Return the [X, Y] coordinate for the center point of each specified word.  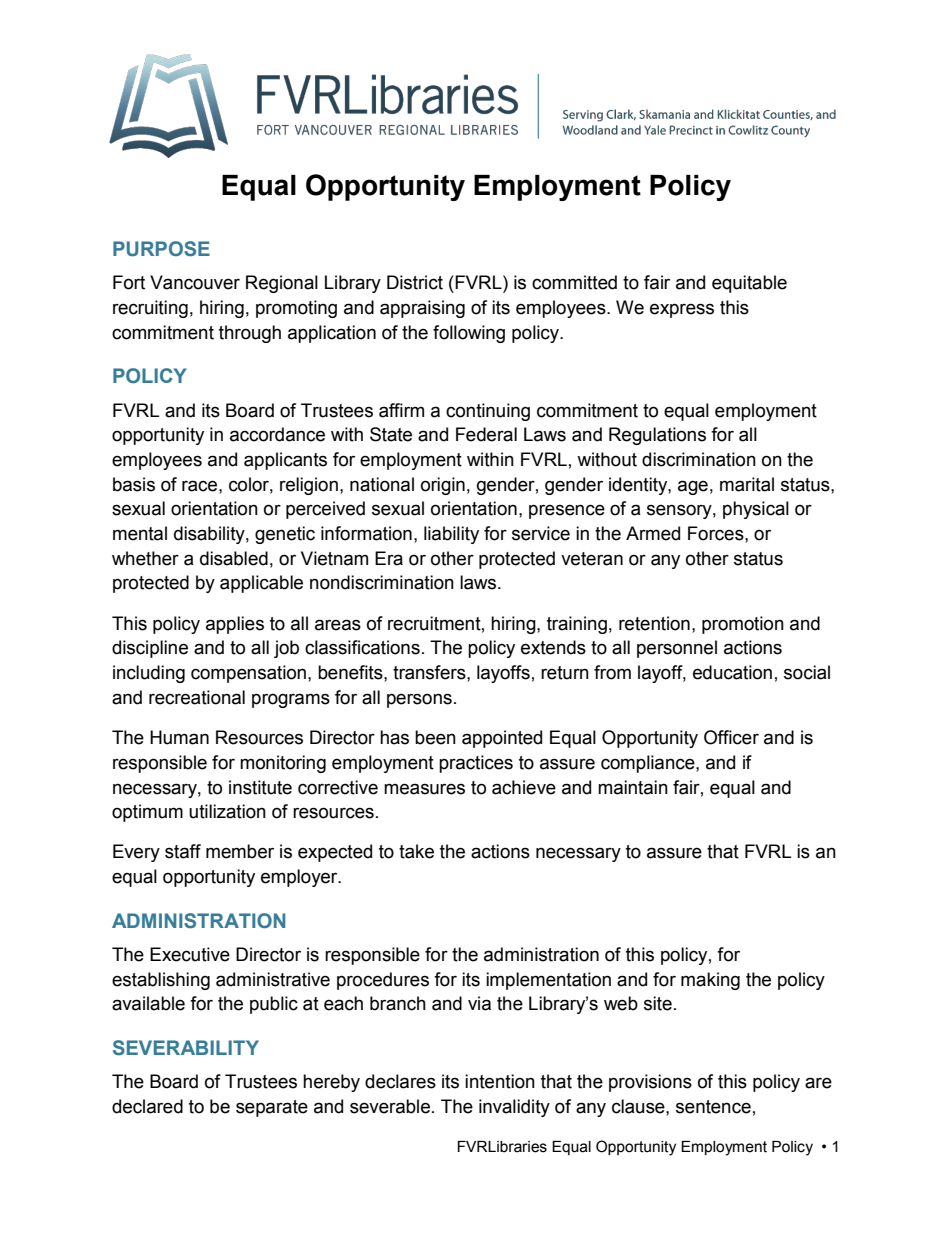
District [415, 282]
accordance [277, 434]
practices [476, 764]
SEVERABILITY [186, 1047]
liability [451, 535]
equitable [749, 284]
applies [235, 625]
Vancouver [195, 282]
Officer [731, 737]
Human [179, 737]
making [710, 981]
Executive [190, 954]
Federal [486, 434]
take [416, 851]
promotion [743, 625]
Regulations [657, 436]
